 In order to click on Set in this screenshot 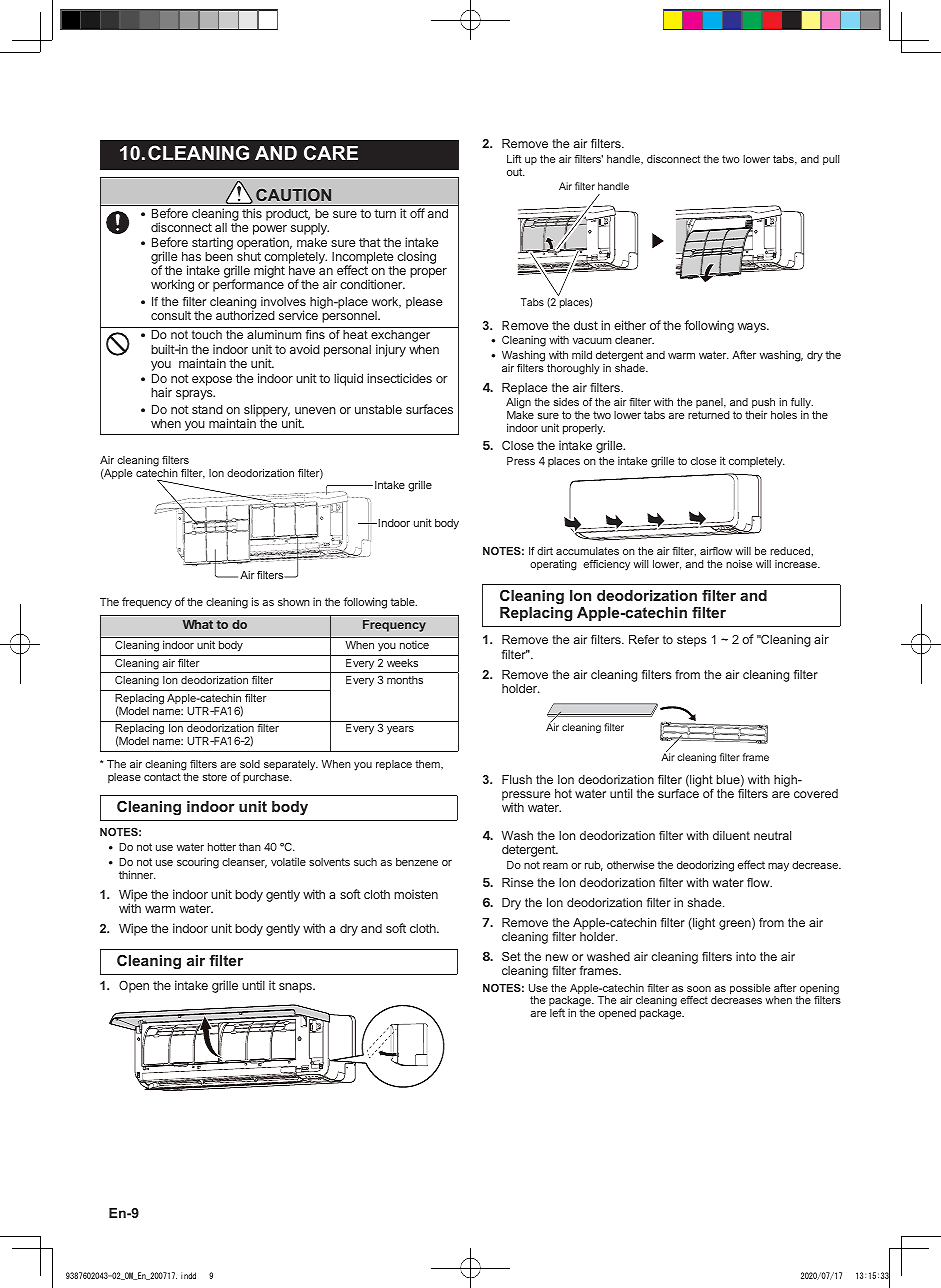, I will do `click(511, 956)`.
